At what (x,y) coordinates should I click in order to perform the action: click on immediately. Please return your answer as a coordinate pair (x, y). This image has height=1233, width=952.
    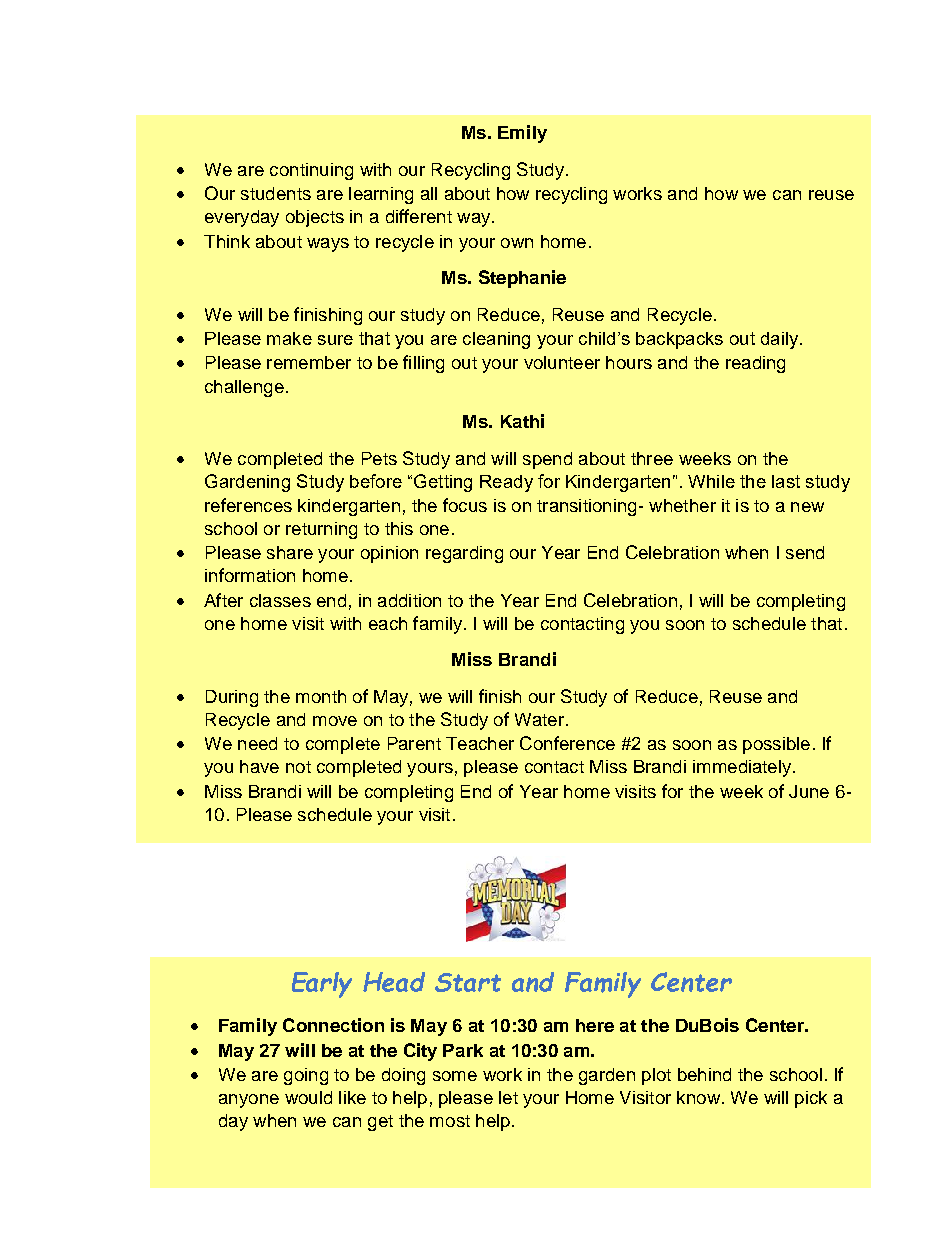
    Looking at the image, I should click on (743, 768).
